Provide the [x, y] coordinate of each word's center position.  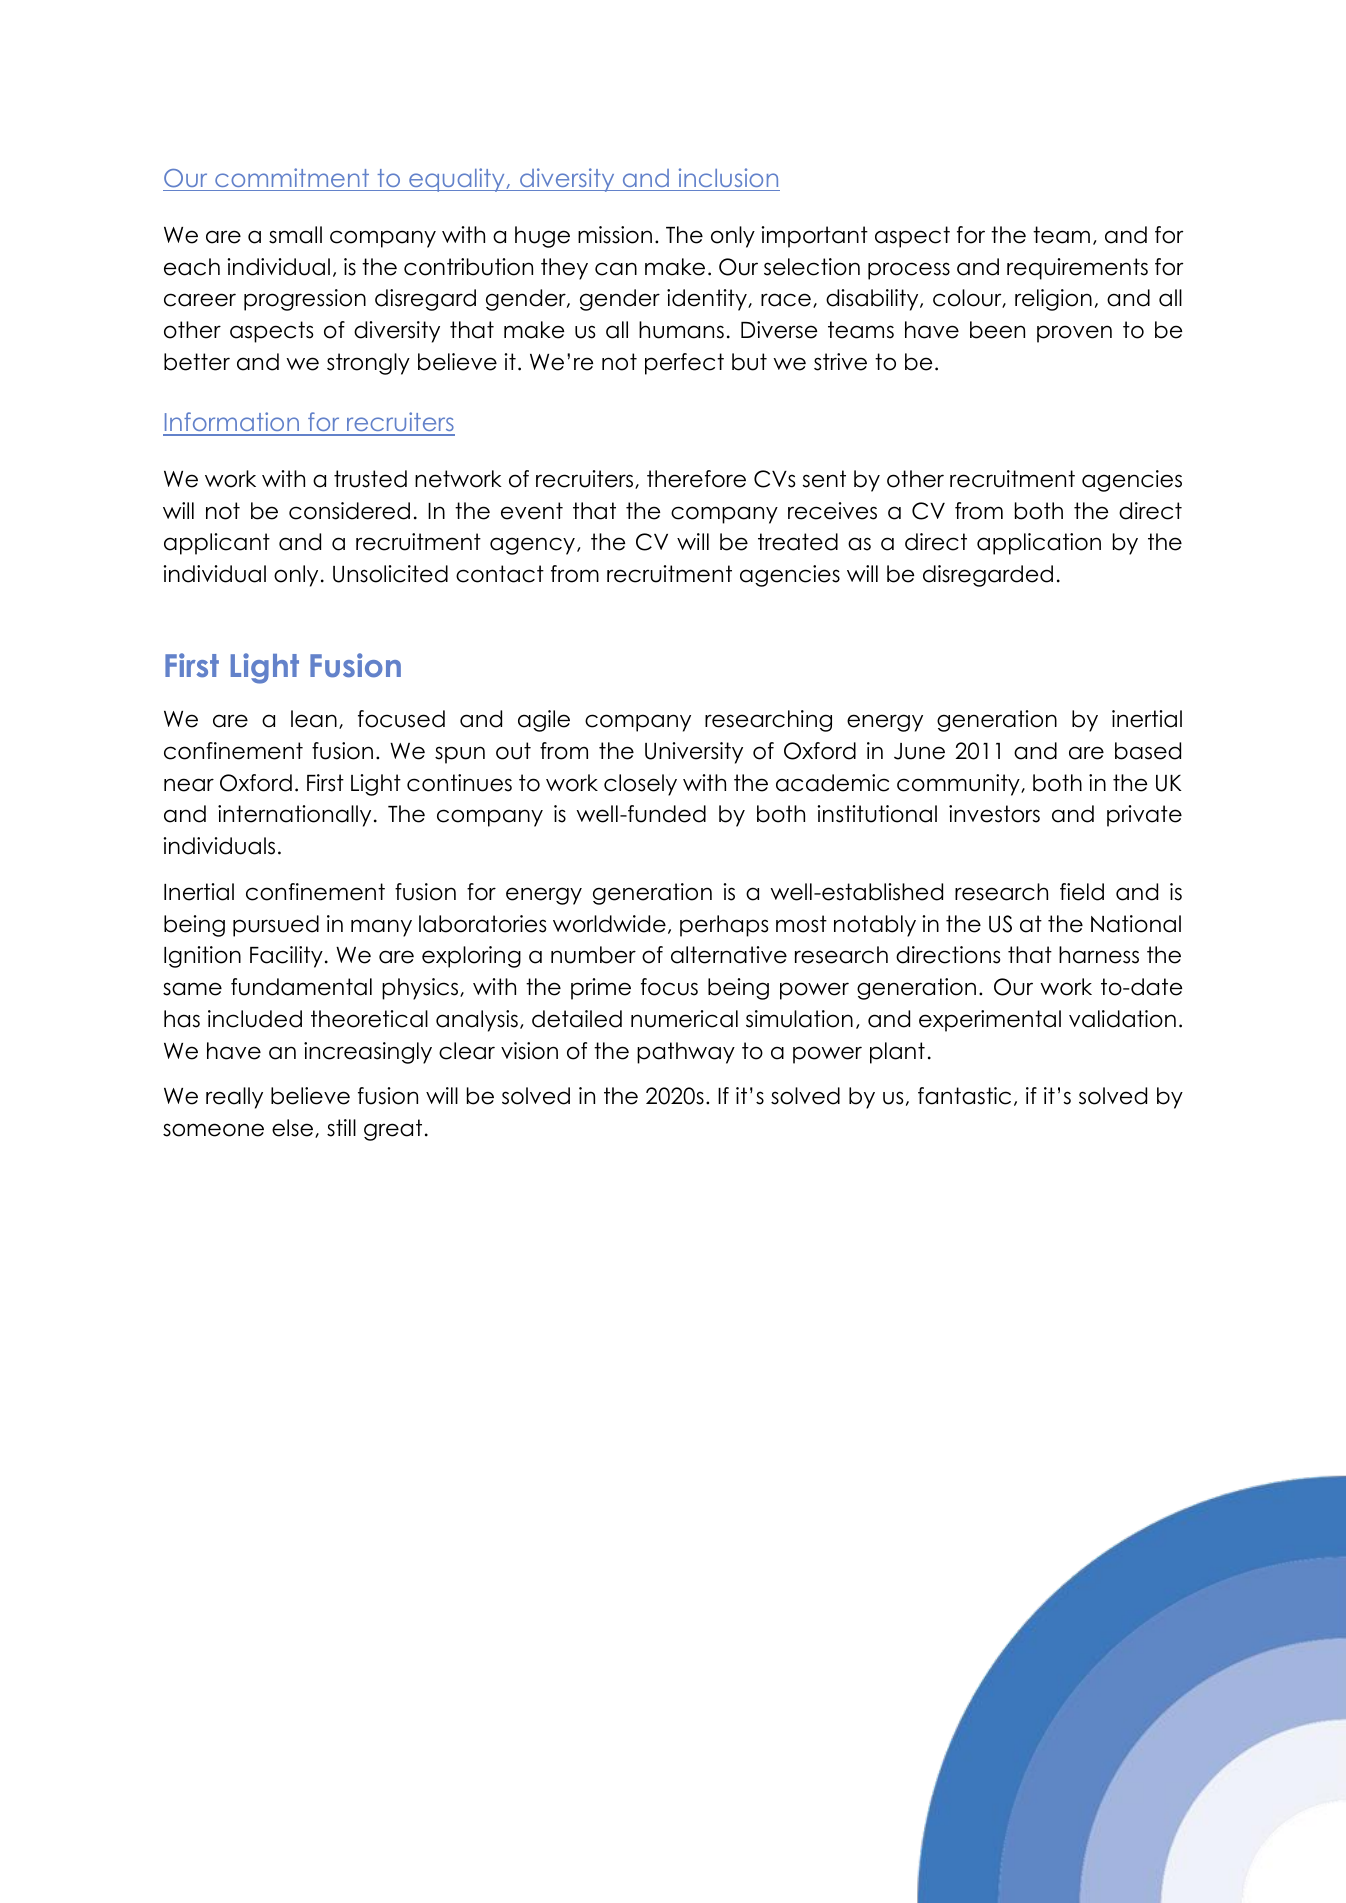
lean [314, 719]
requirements [1077, 269]
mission [615, 235]
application [1039, 544]
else [294, 1128]
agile [544, 721]
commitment [292, 177]
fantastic [964, 1096]
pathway [686, 1053]
